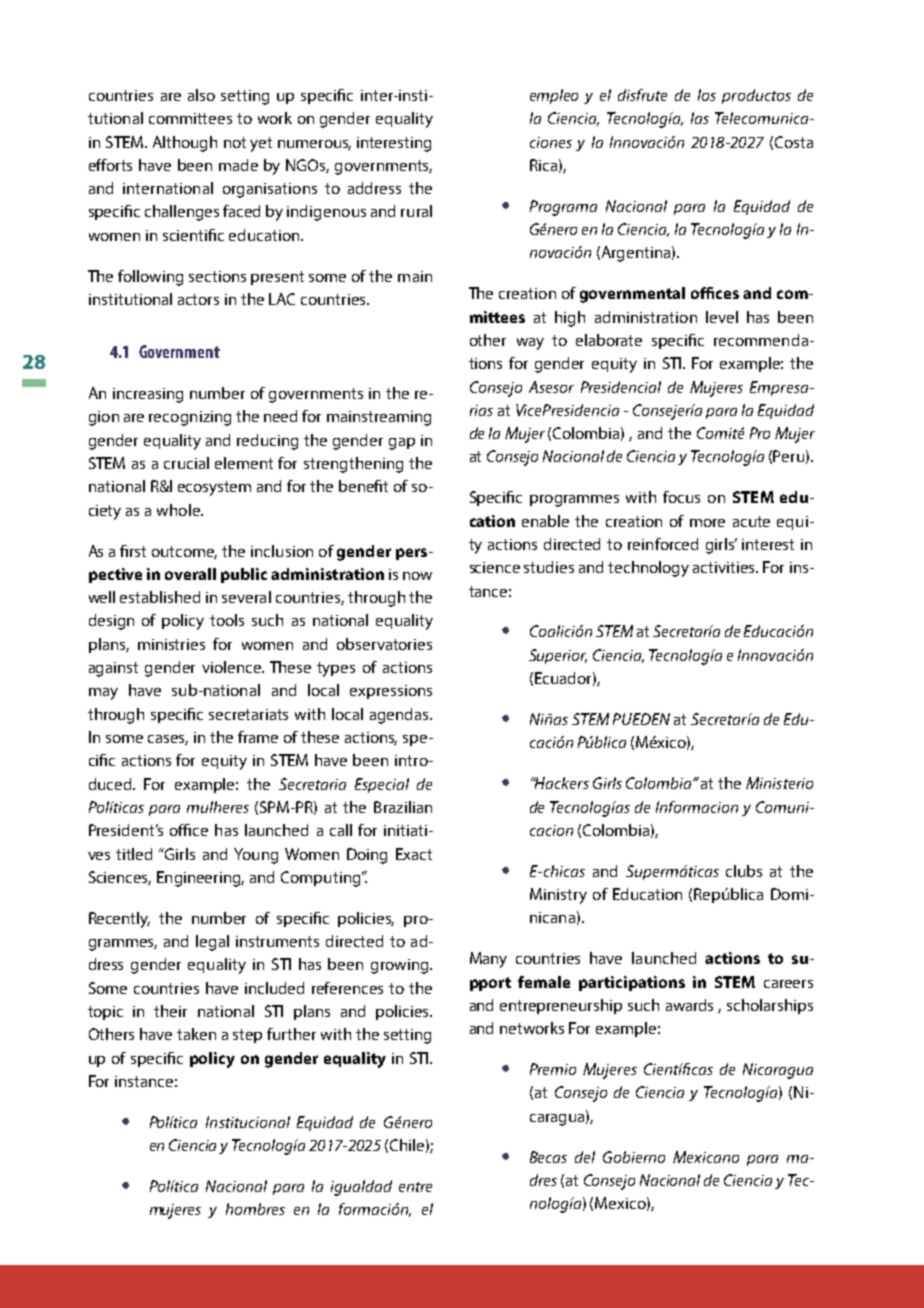  Describe the element at coordinates (414, 854) in the screenshot. I see `Exact` at that location.
